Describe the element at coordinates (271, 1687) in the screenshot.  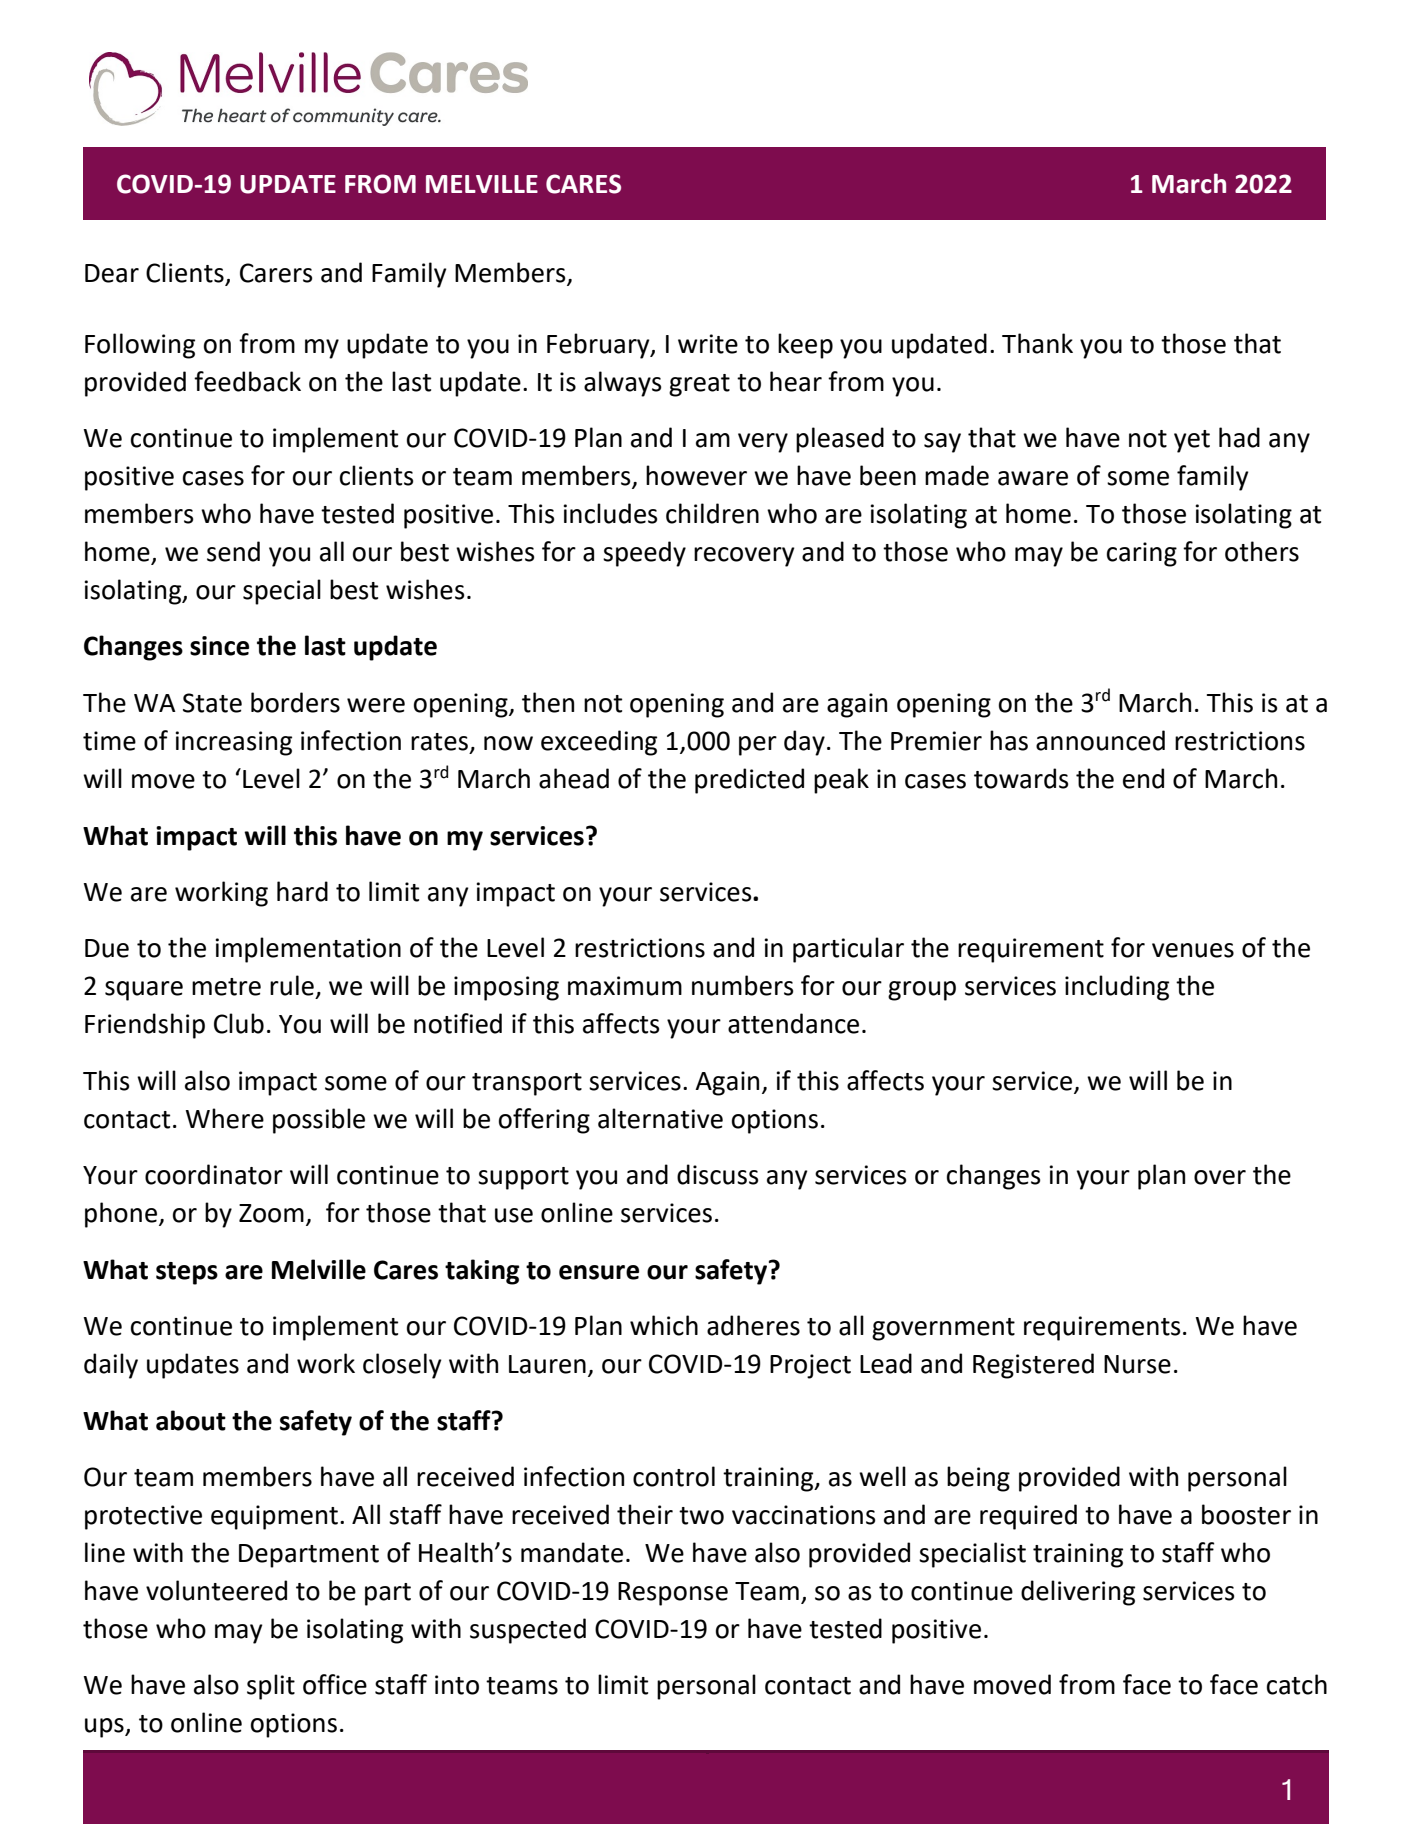
I see `split` at that location.
